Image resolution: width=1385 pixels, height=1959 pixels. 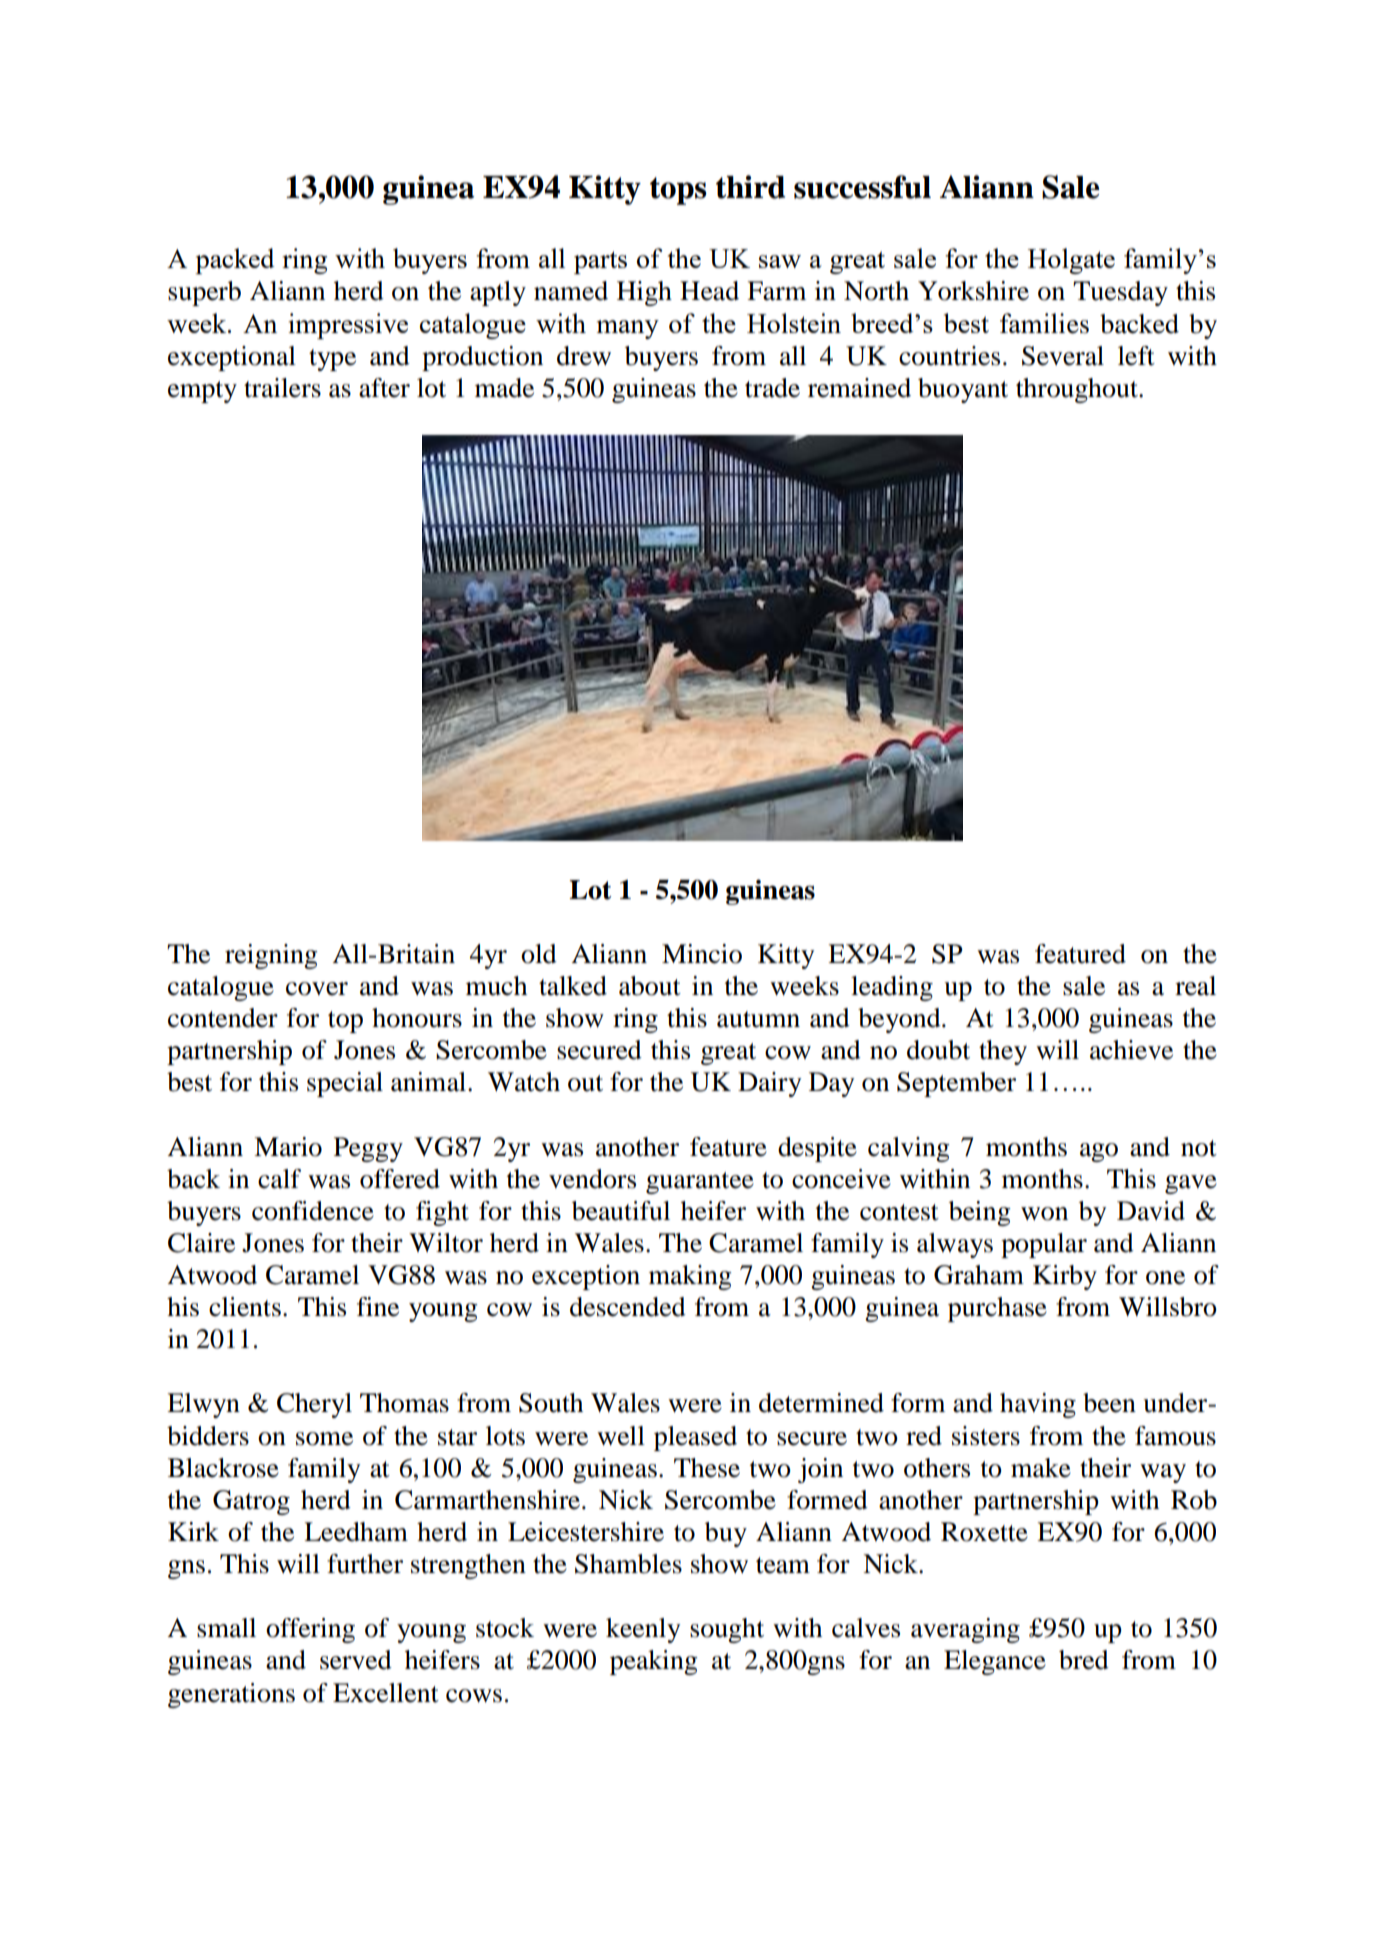 I want to click on packed, so click(x=235, y=261).
